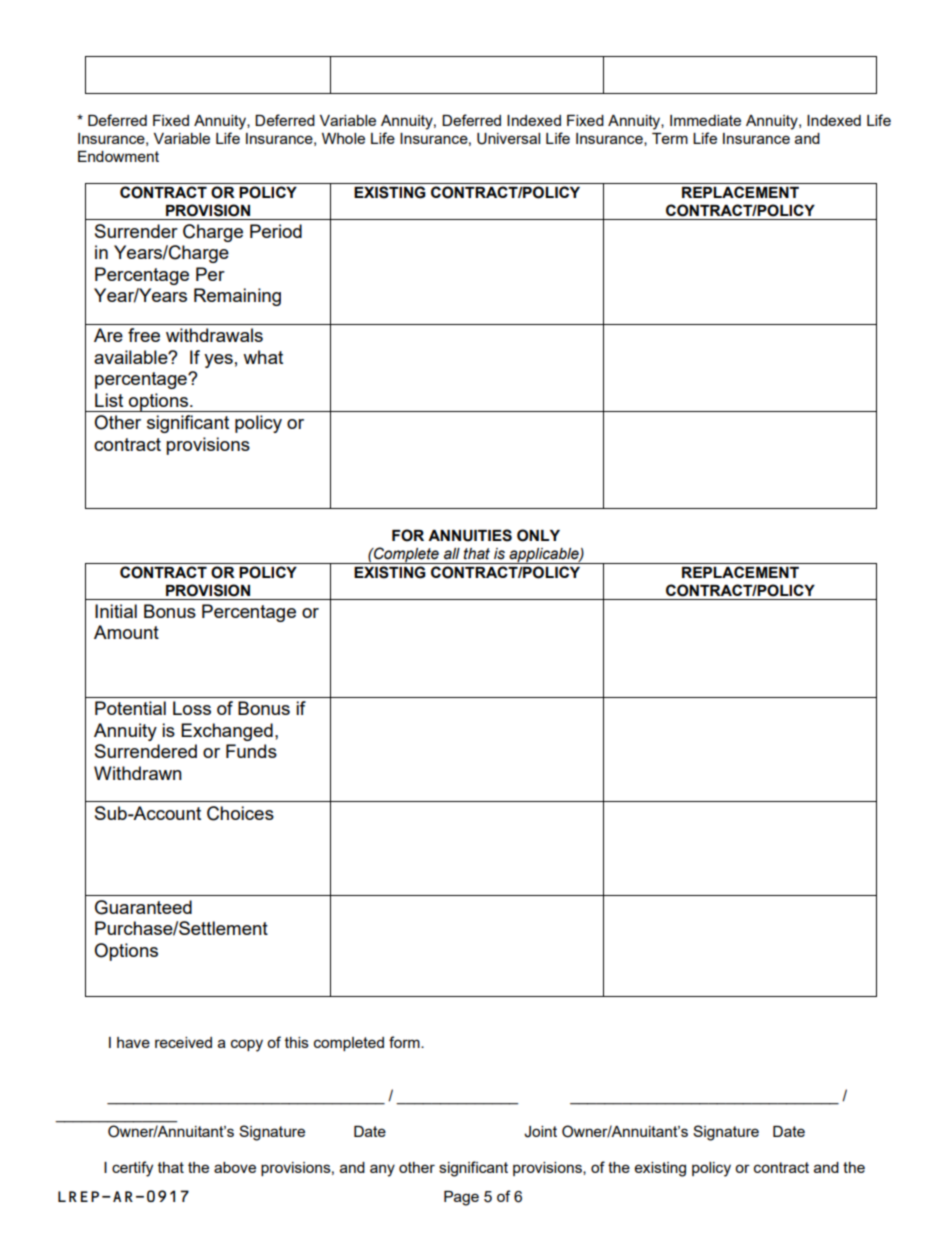 Image resolution: width=952 pixels, height=1233 pixels. I want to click on ONLY, so click(538, 535).
